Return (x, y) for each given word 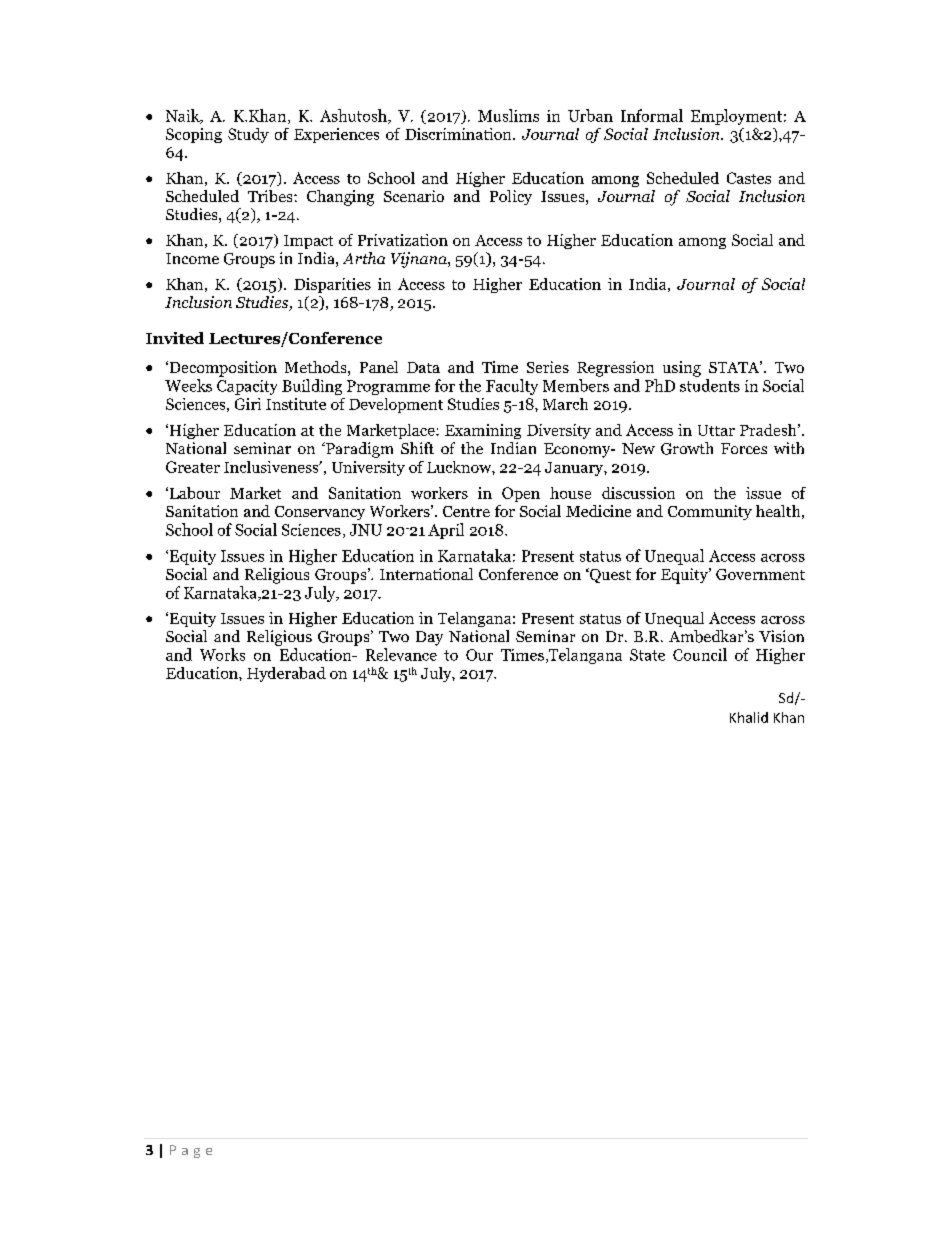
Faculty (512, 387)
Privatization (403, 240)
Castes (749, 178)
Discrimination (459, 134)
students (710, 385)
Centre (466, 511)
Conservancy (320, 513)
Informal (652, 115)
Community (710, 512)
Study (248, 135)
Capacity (247, 387)
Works (222, 654)
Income (192, 258)
